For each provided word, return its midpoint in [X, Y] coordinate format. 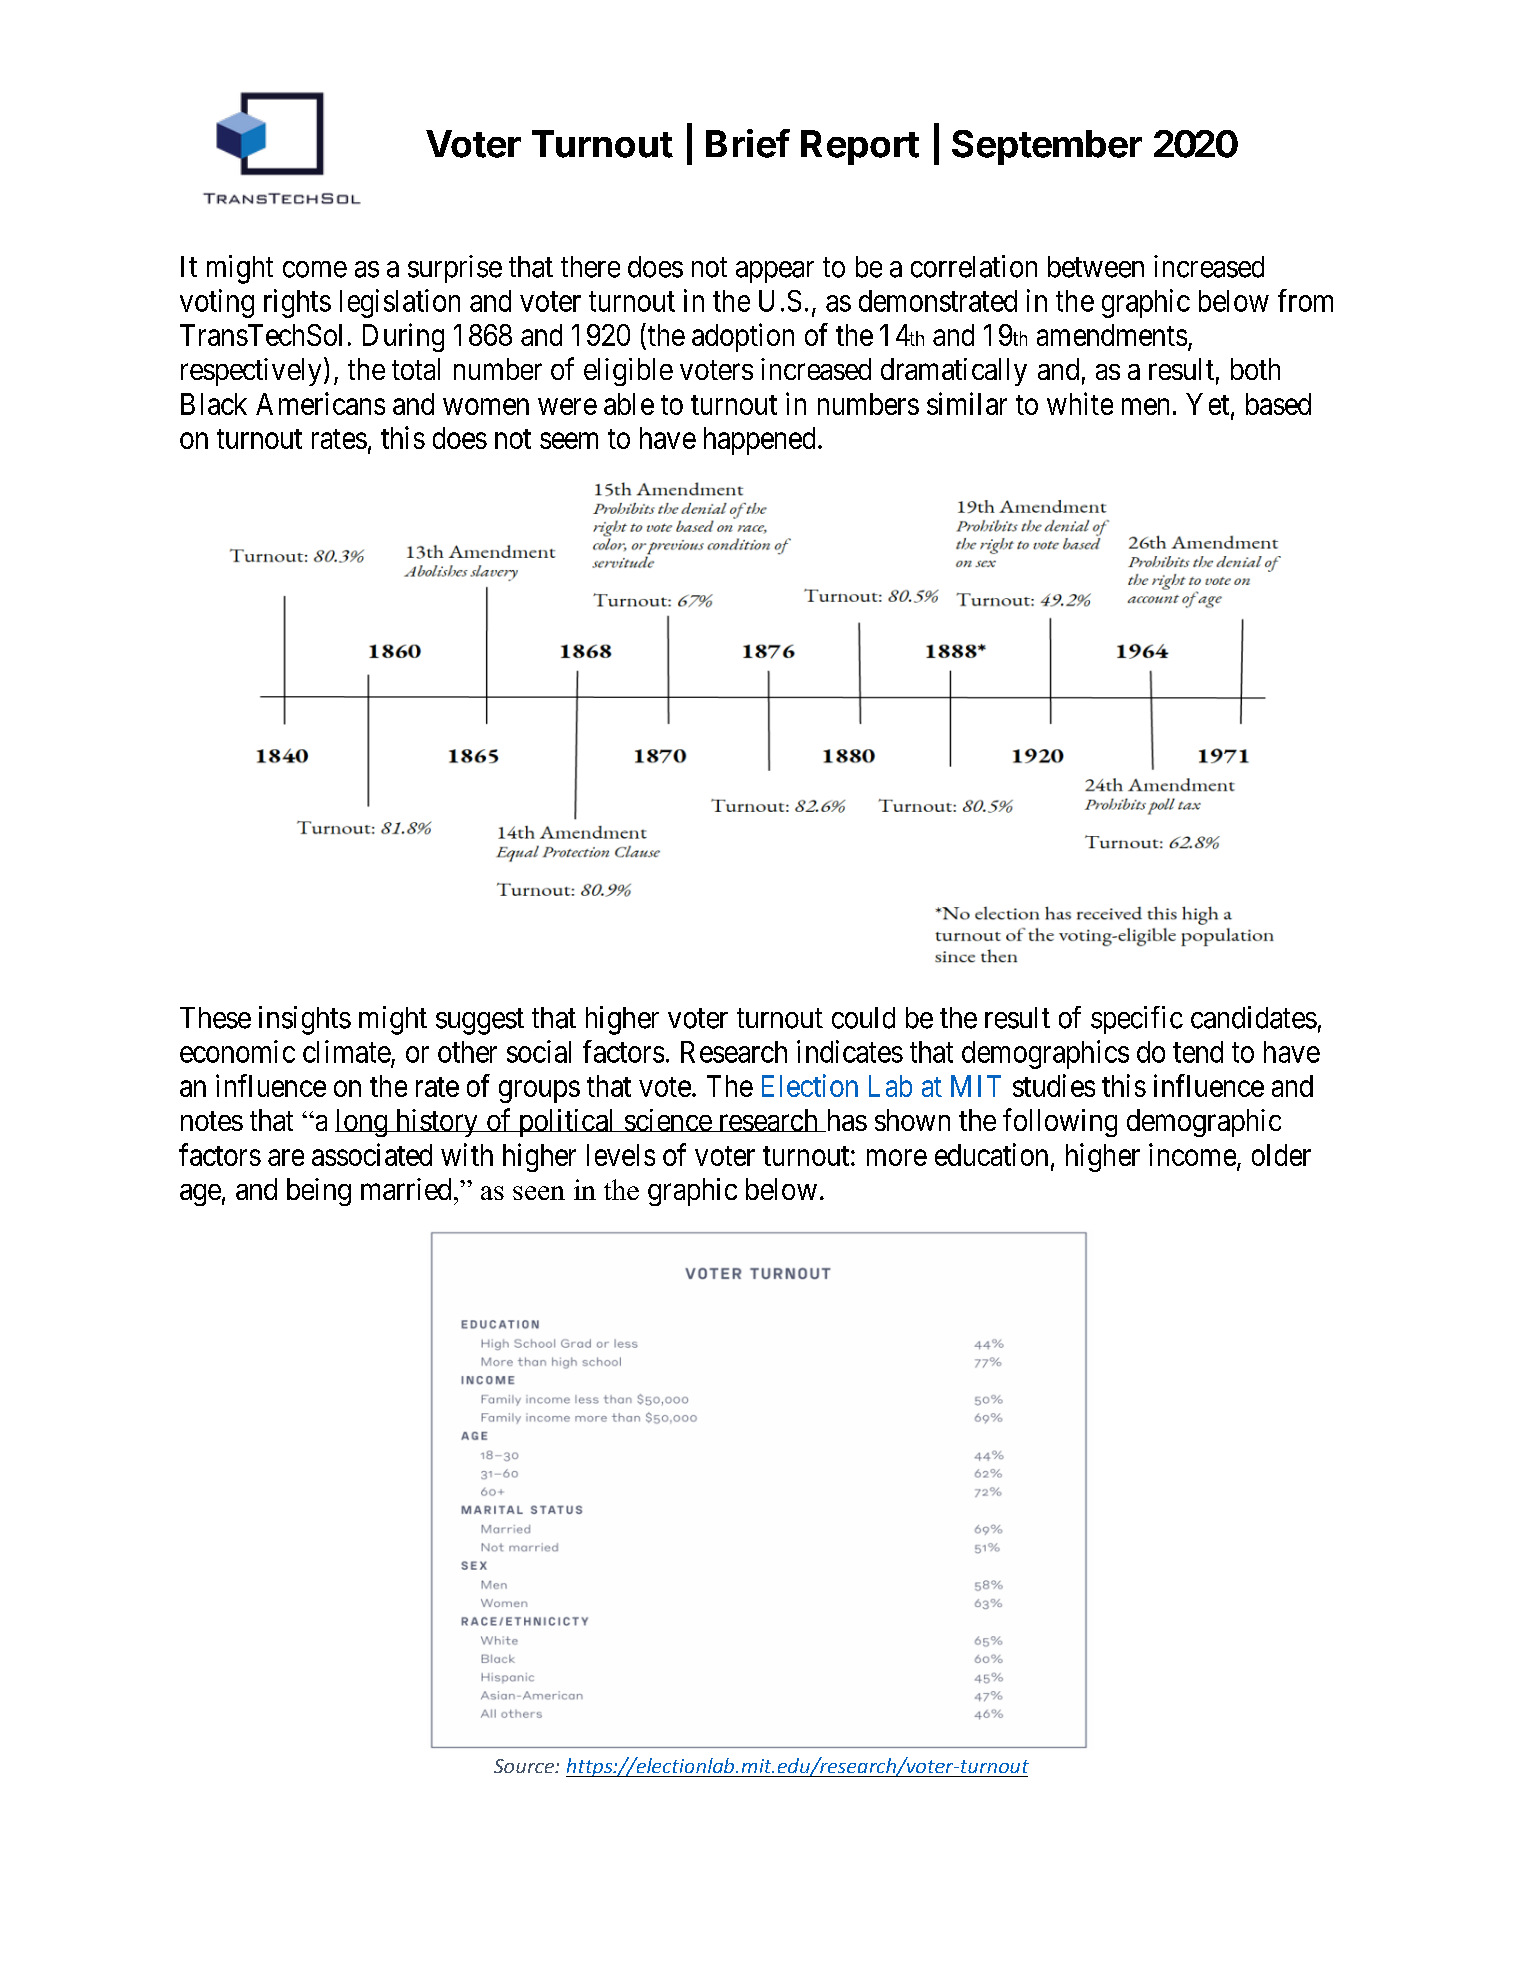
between [1096, 267]
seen [539, 1193]
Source [525, 1766]
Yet [1209, 405]
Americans [320, 403]
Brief [748, 143]
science [667, 1120]
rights [297, 303]
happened [759, 441]
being [319, 1192]
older [1281, 1155]
